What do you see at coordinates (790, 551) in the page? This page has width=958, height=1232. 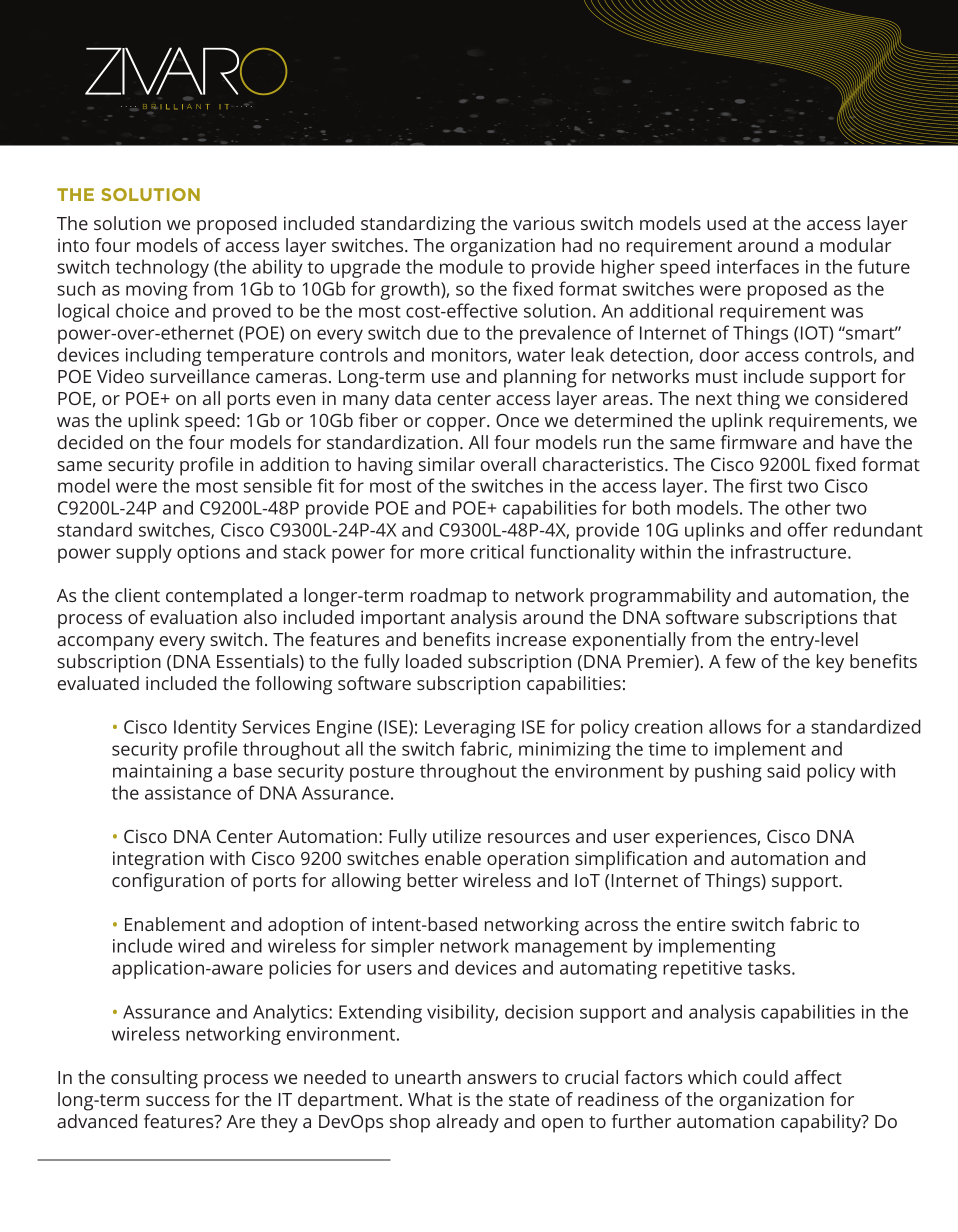 I see `infrastructure` at bounding box center [790, 551].
